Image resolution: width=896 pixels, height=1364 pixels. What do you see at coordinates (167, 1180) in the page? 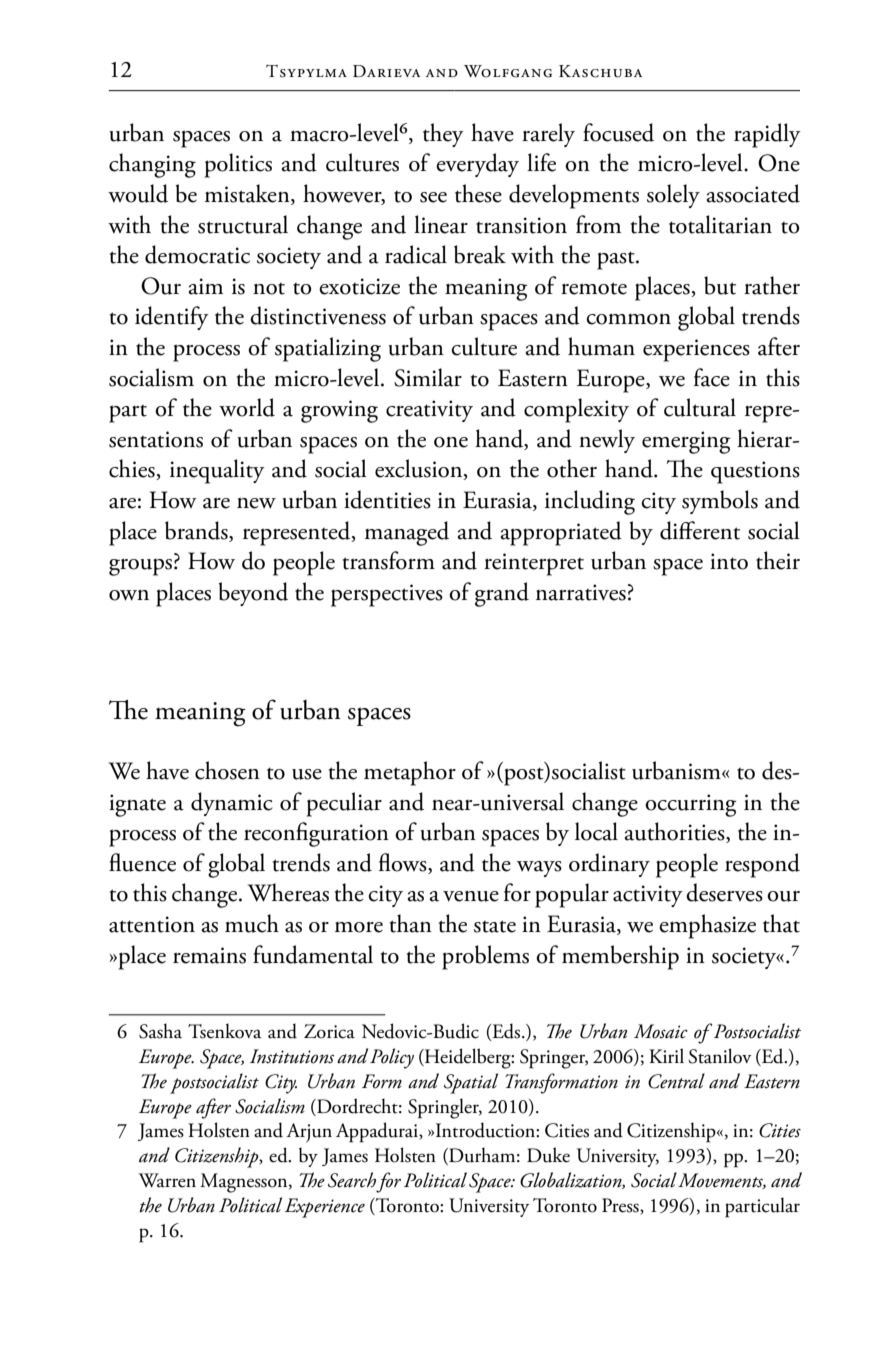
I see `Warren` at bounding box center [167, 1180].
